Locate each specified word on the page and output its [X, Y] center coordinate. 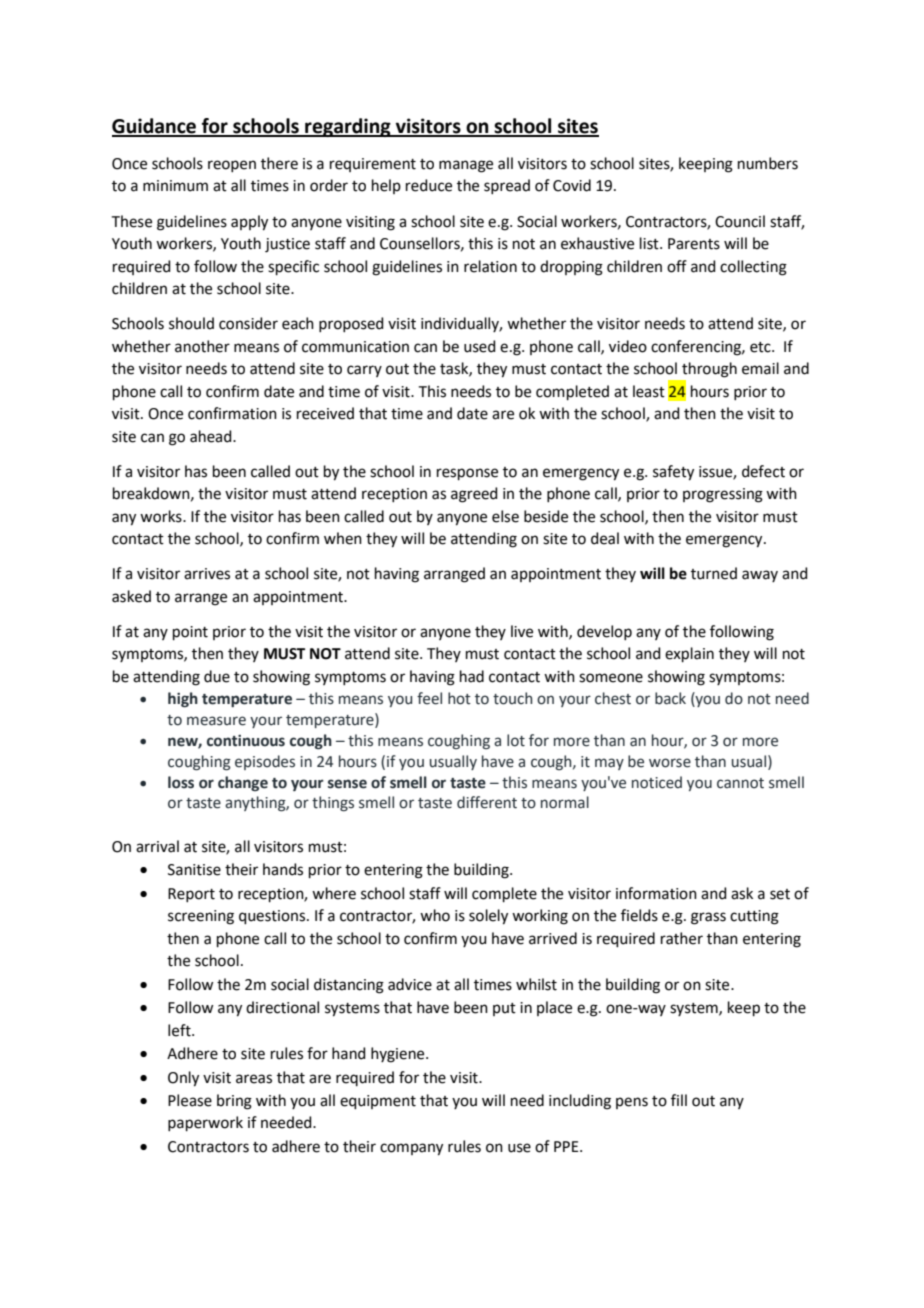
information [656, 893]
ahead [212, 436]
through [709, 370]
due [217, 676]
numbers [768, 163]
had [472, 676]
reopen [232, 166]
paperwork [205, 1123]
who [435, 915]
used [480, 346]
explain [689, 654]
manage [466, 166]
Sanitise [194, 870]
